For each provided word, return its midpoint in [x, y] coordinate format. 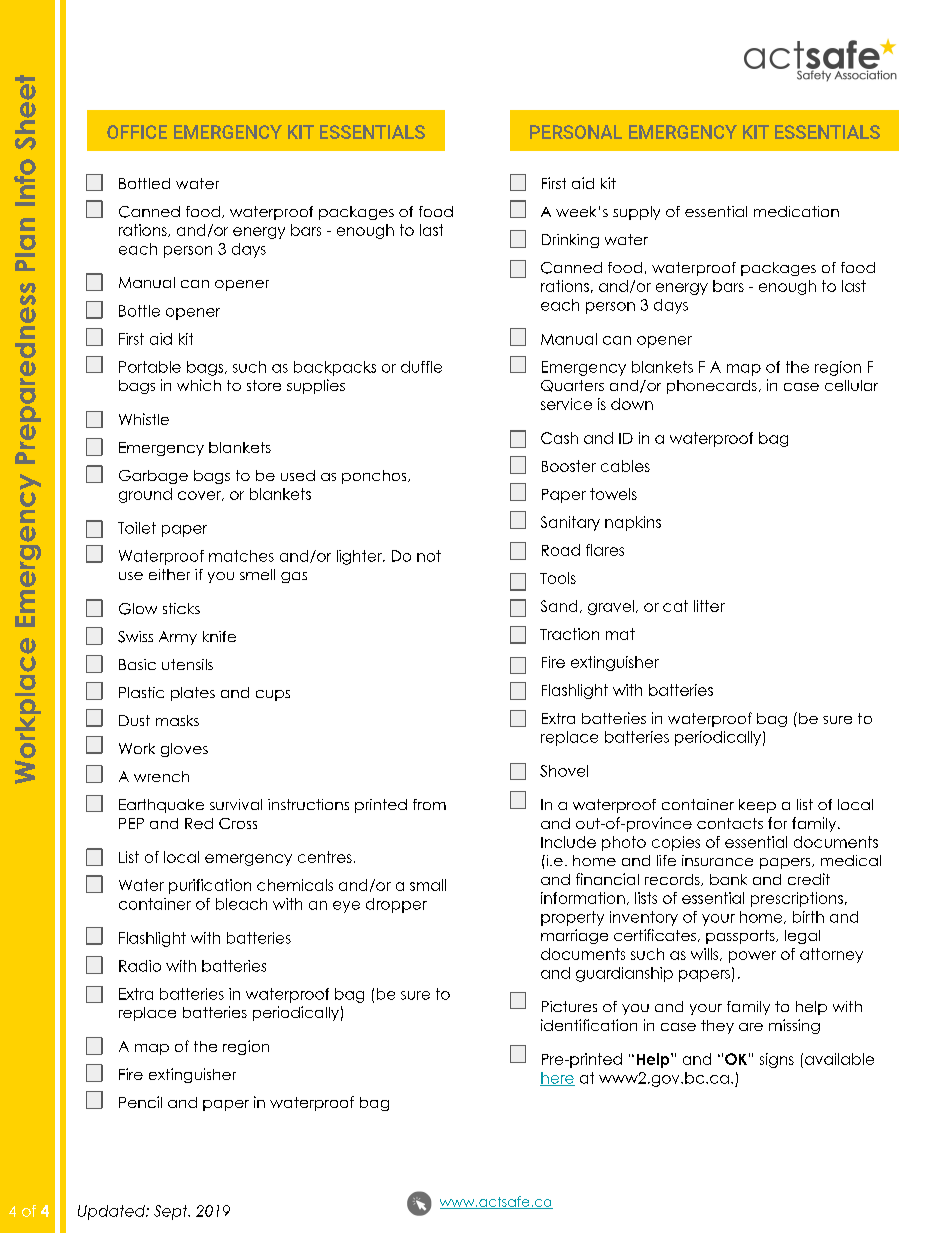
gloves [184, 750]
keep [757, 806]
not [429, 556]
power [752, 957]
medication [796, 211]
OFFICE [137, 132]
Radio [140, 966]
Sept [172, 1212]
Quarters [572, 386]
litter [709, 606]
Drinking [570, 241]
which [199, 385]
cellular [851, 385]
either [169, 574]
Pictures [569, 1006]
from [429, 804]
